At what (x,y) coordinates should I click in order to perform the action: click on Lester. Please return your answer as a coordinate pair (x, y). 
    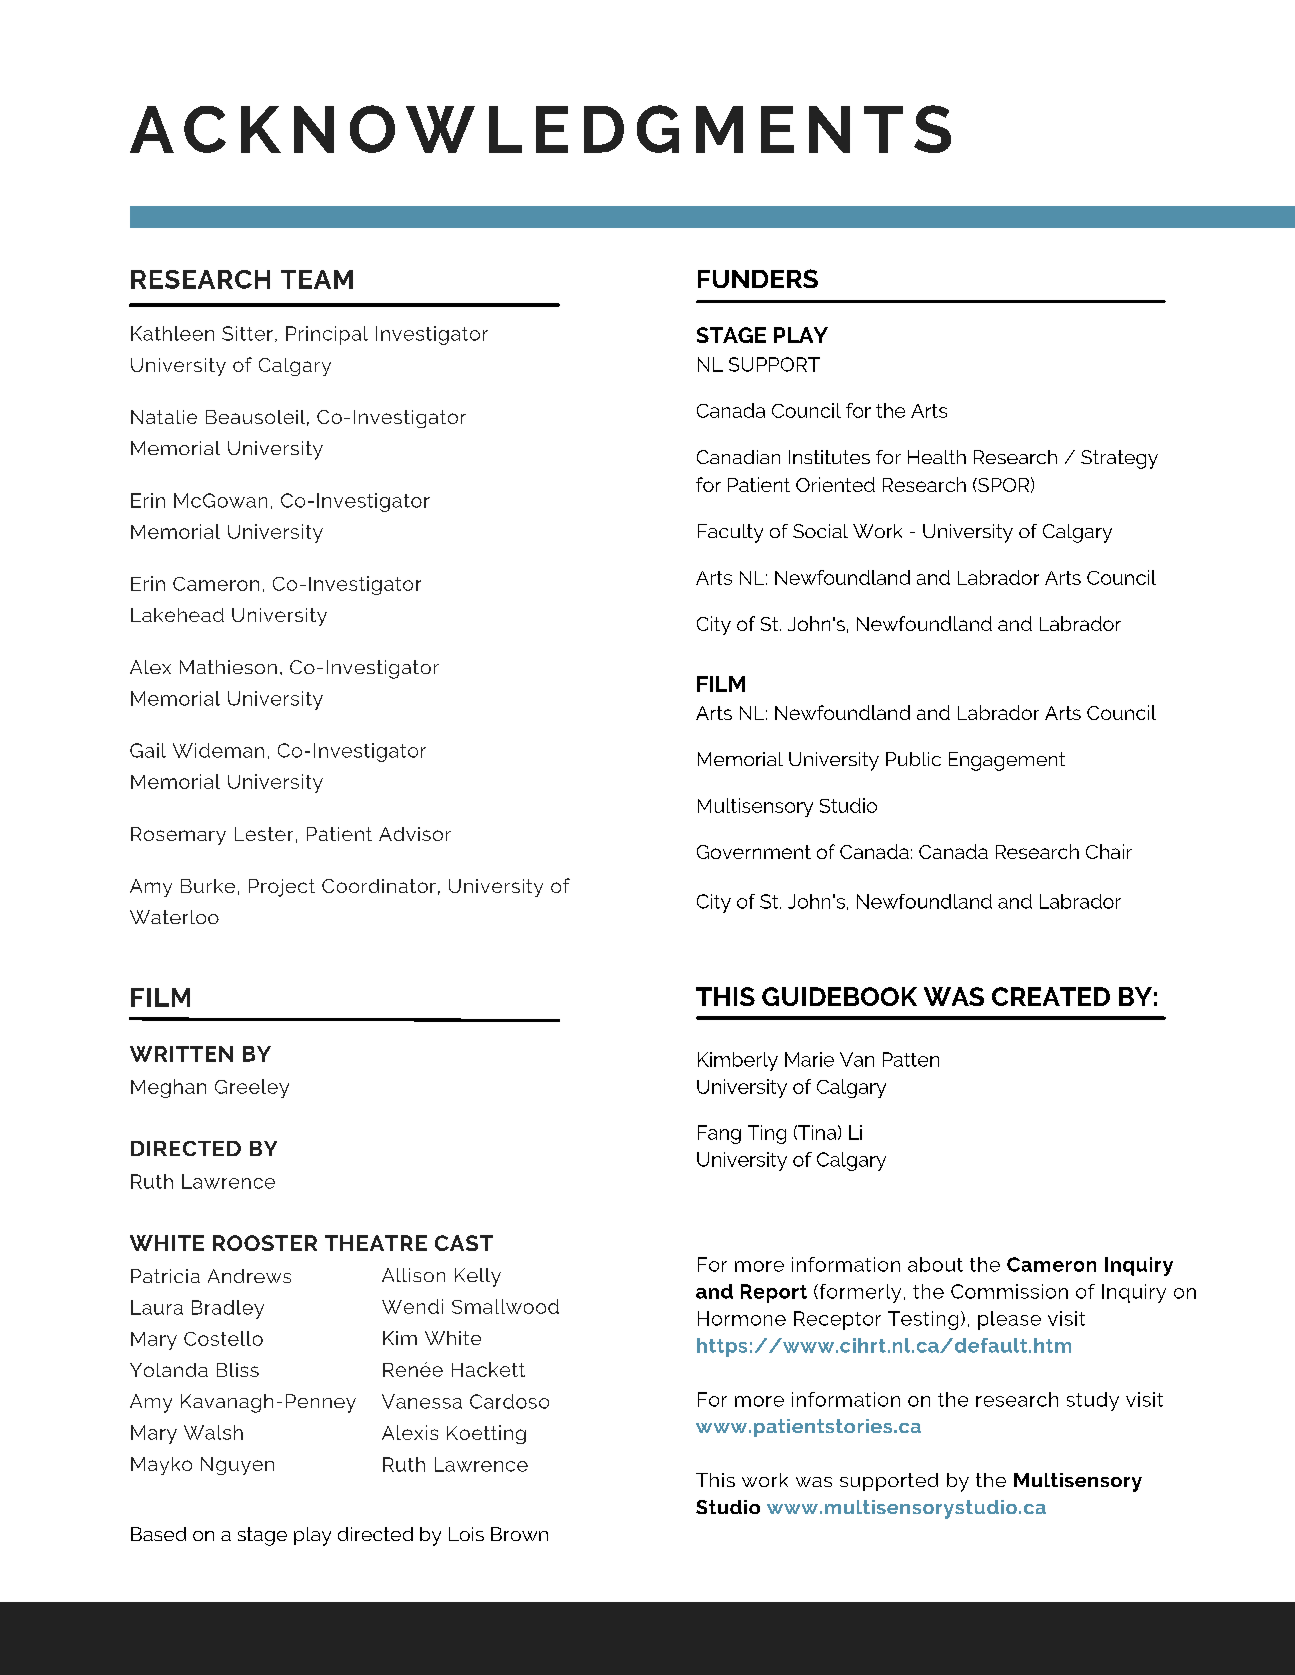
    Looking at the image, I should click on (264, 834).
